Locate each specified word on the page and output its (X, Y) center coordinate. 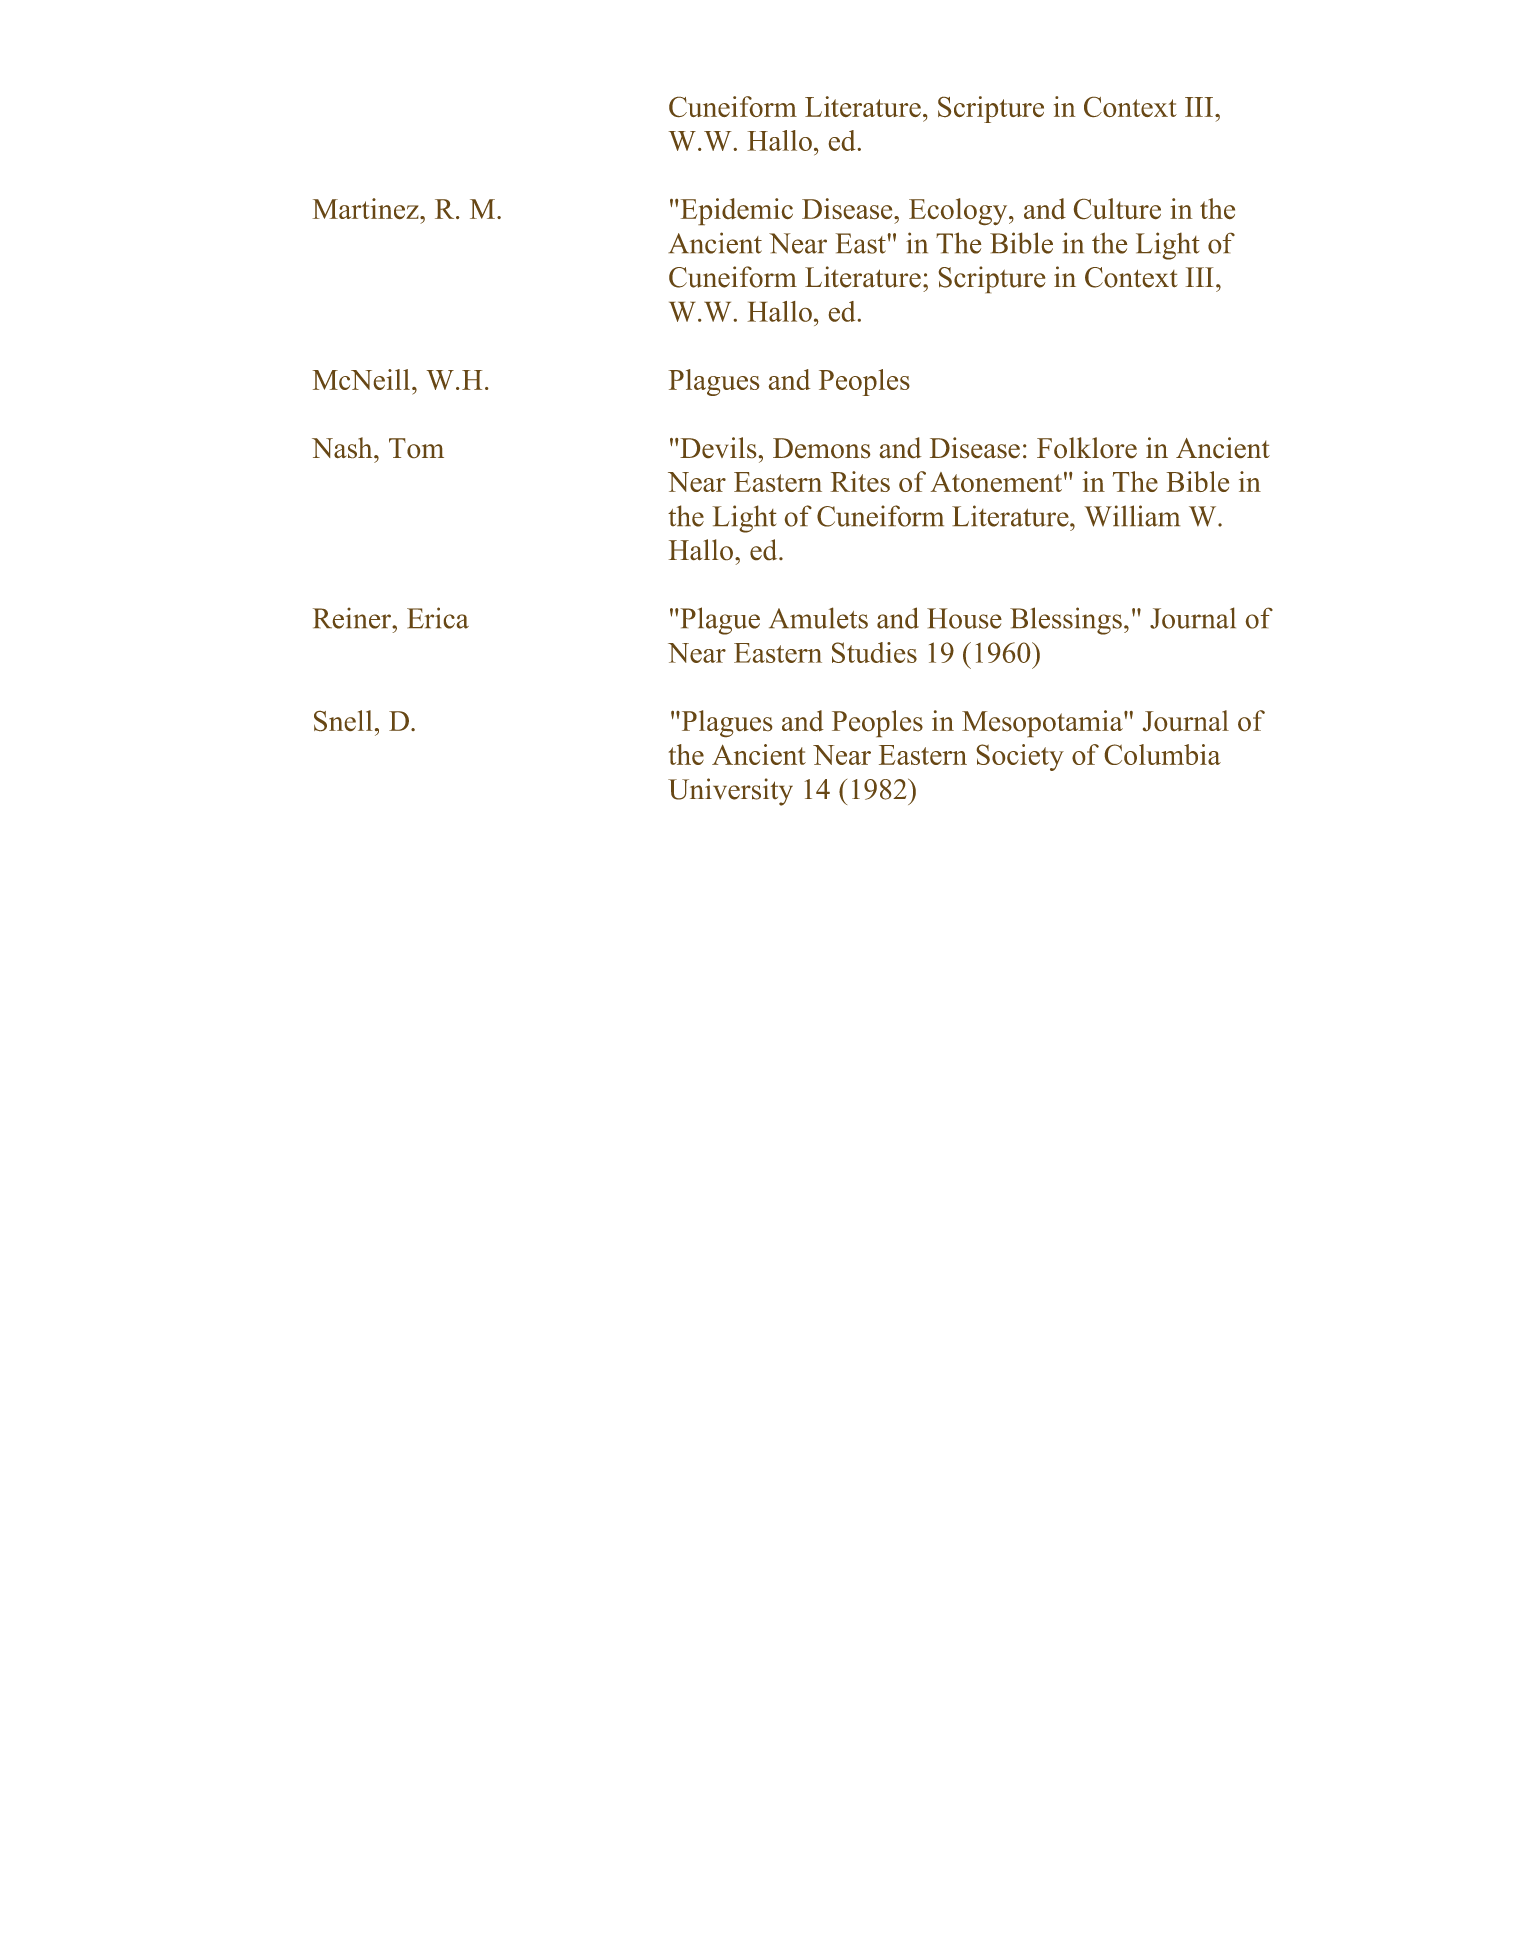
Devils (718, 447)
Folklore (1087, 447)
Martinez (367, 208)
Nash (343, 447)
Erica (438, 618)
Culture (1117, 208)
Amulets (818, 618)
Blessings (1066, 621)
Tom (416, 448)
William (1132, 516)
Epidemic (737, 211)
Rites (860, 481)
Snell (343, 720)
